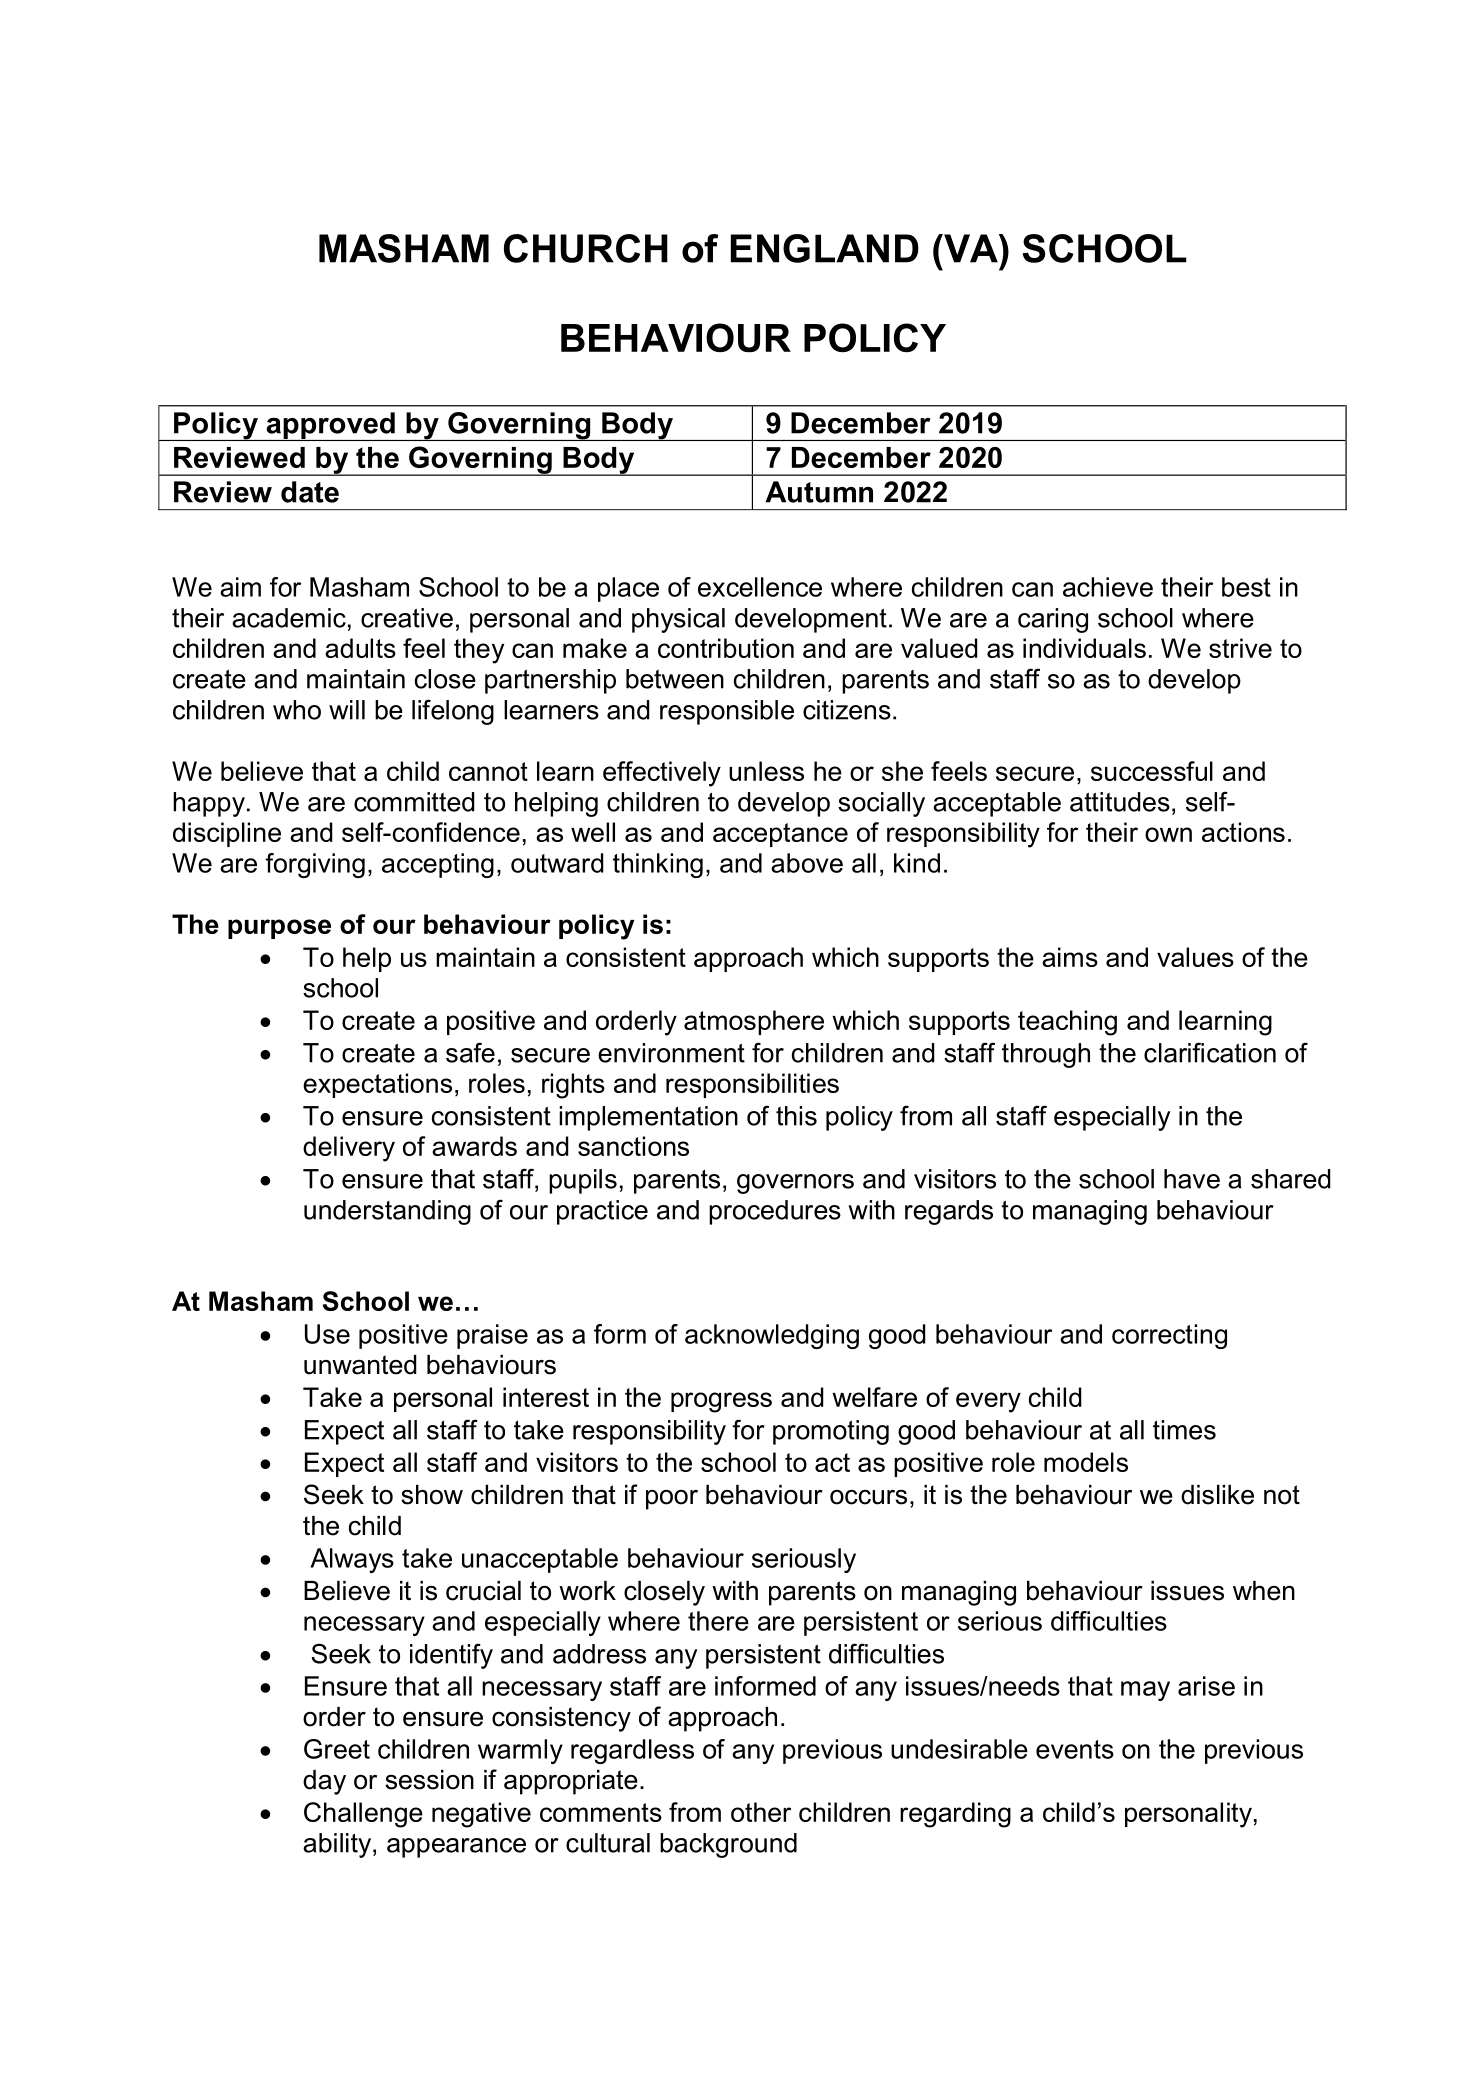 Image resolution: width=1483 pixels, height=2098 pixels. I want to click on ENGLAND, so click(825, 248).
